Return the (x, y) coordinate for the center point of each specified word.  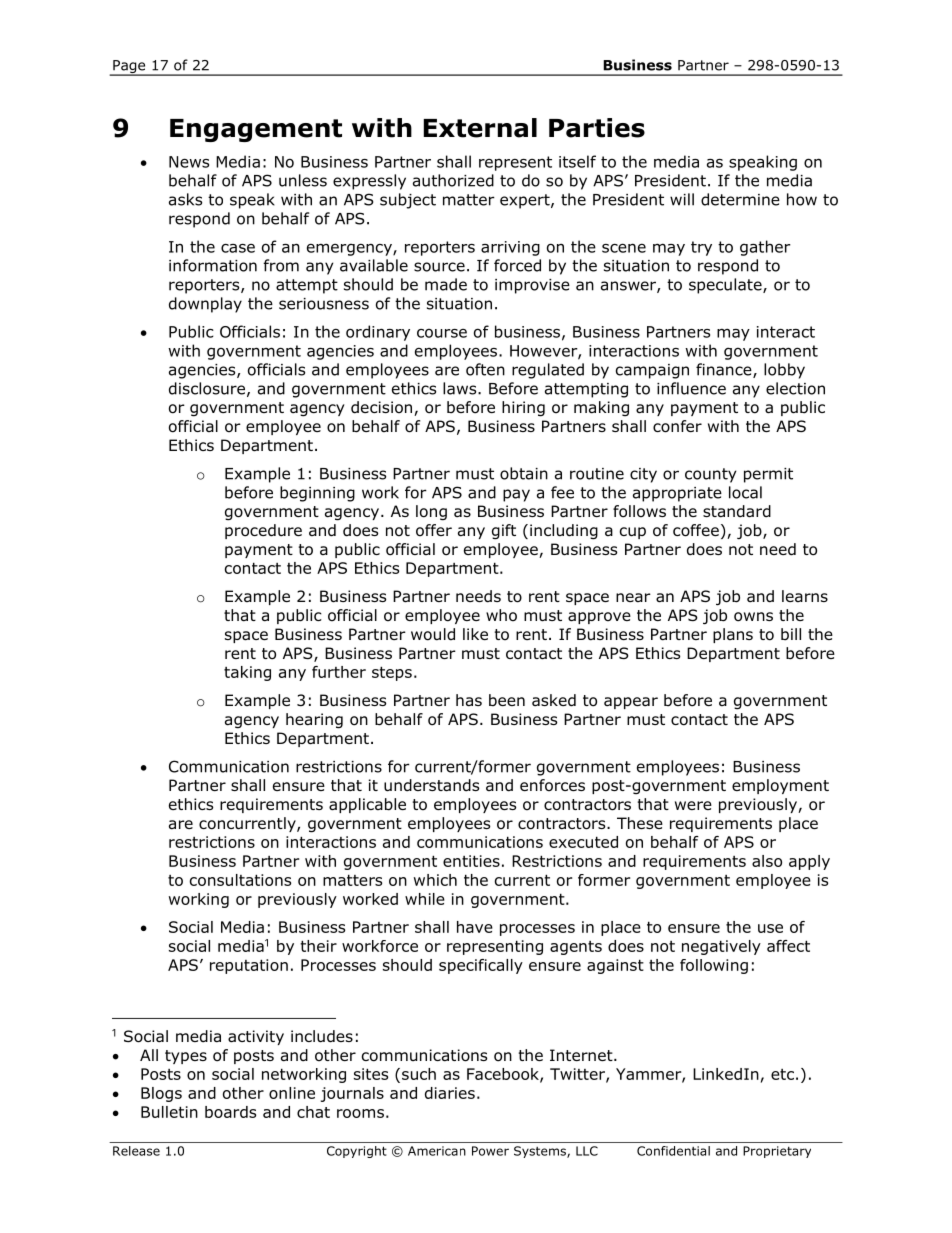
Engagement (256, 130)
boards (230, 1112)
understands (431, 785)
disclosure (207, 388)
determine (740, 199)
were (693, 805)
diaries (450, 1093)
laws (461, 388)
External (480, 128)
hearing (314, 721)
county (711, 475)
